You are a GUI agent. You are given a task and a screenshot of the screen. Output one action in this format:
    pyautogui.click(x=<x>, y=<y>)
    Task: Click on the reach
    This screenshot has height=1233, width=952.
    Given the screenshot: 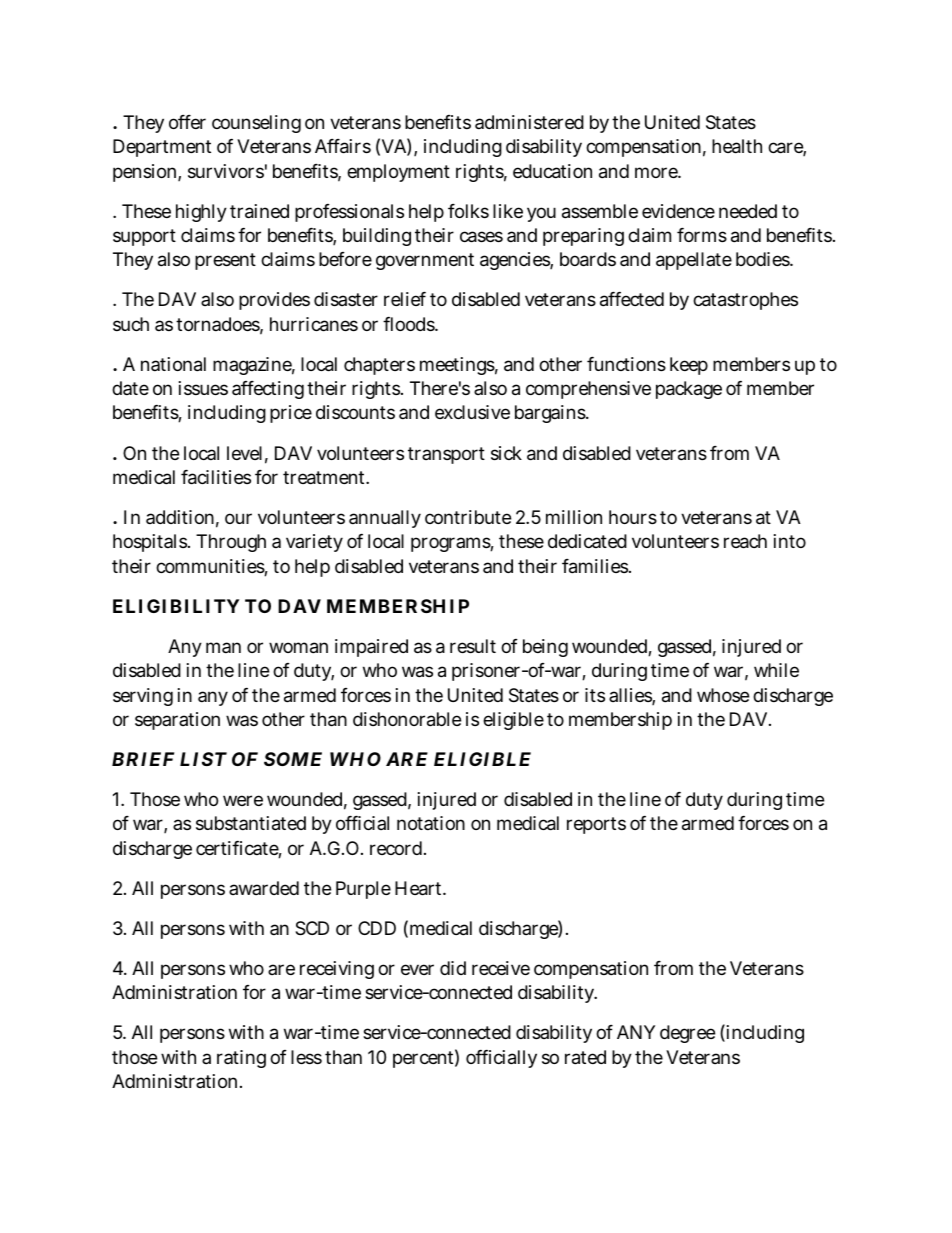 What is the action you would take?
    pyautogui.click(x=745, y=541)
